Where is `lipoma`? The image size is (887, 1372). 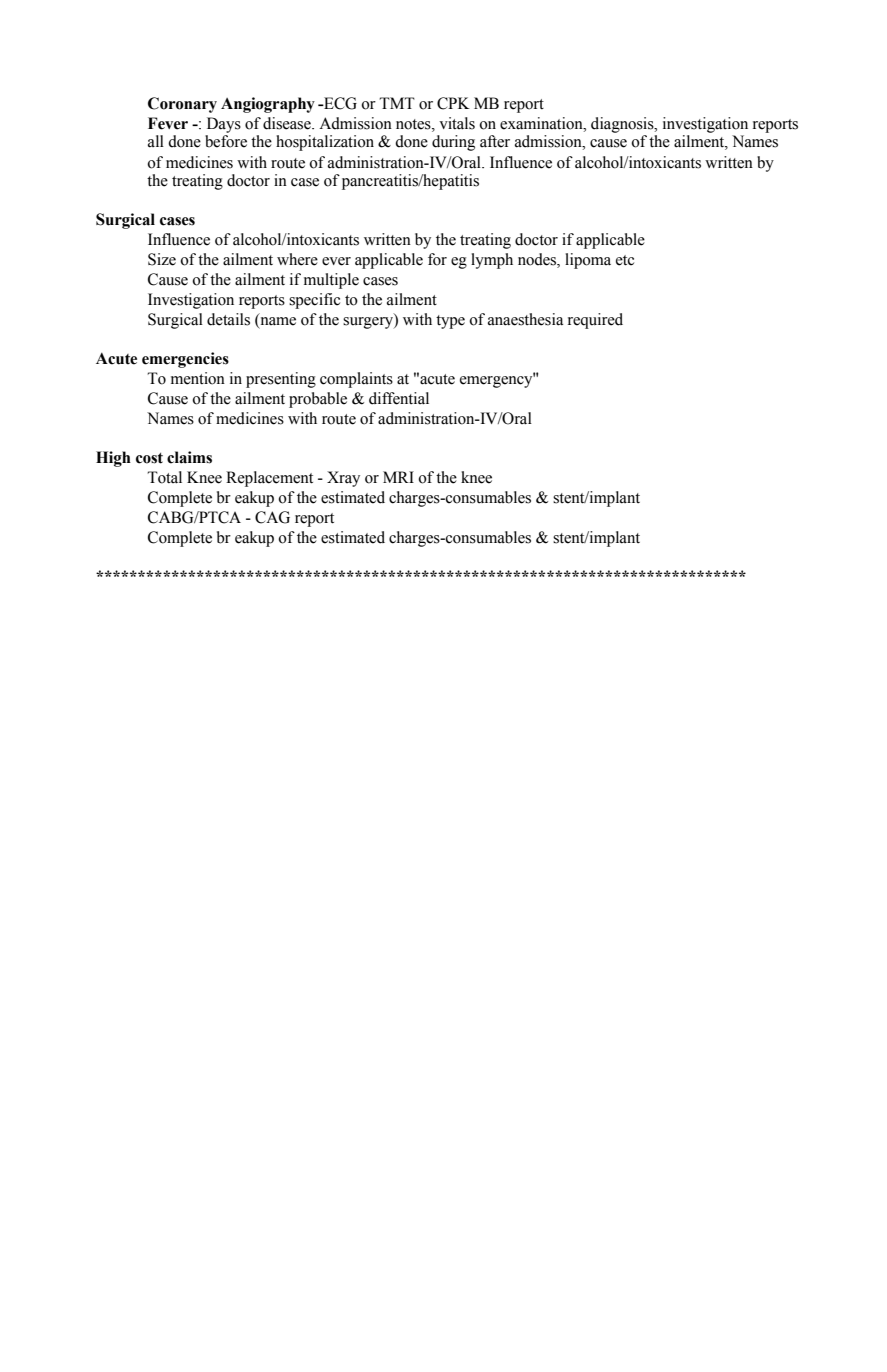
lipoma is located at coordinates (588, 261).
